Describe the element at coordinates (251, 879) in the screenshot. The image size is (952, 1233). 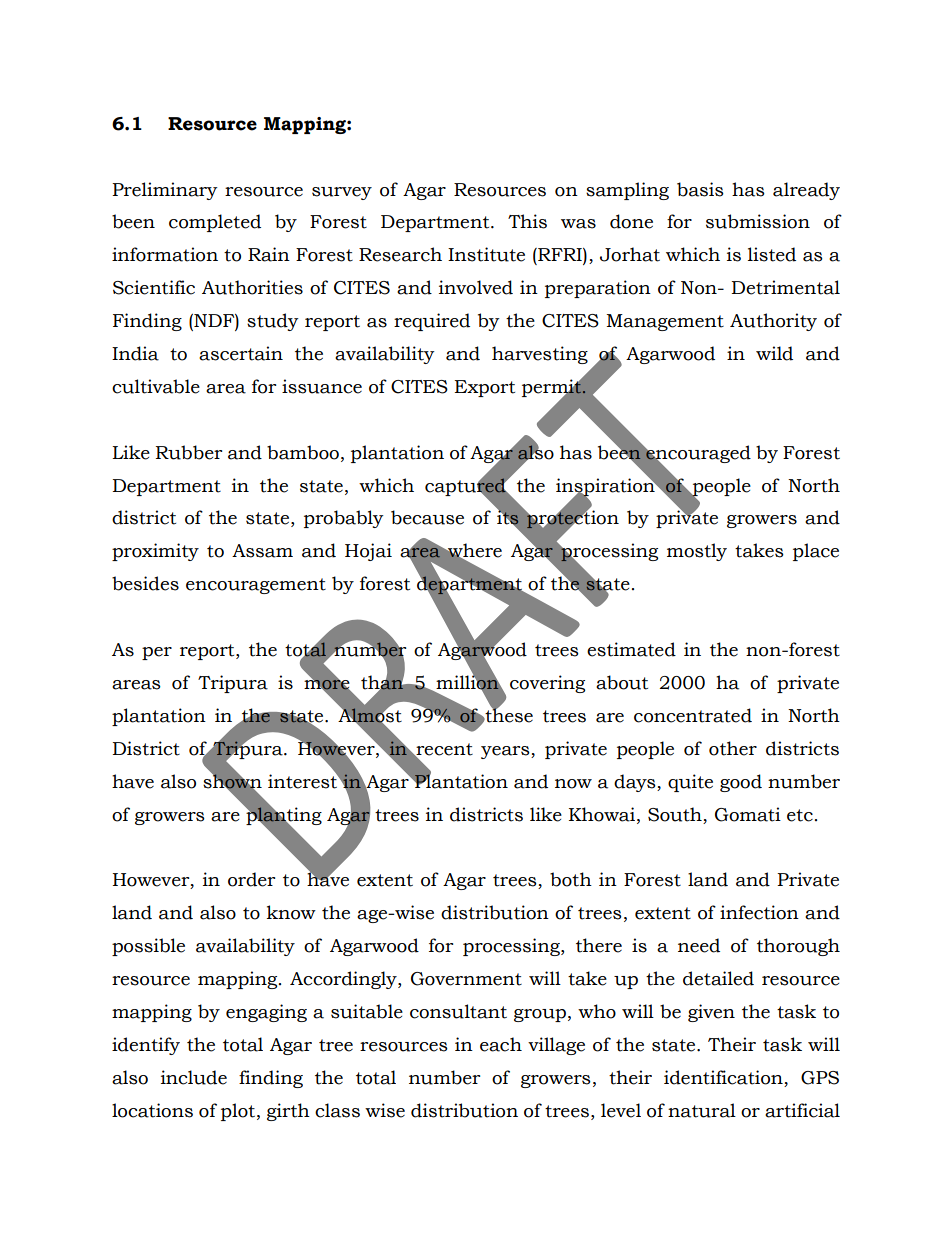
I see `order` at that location.
